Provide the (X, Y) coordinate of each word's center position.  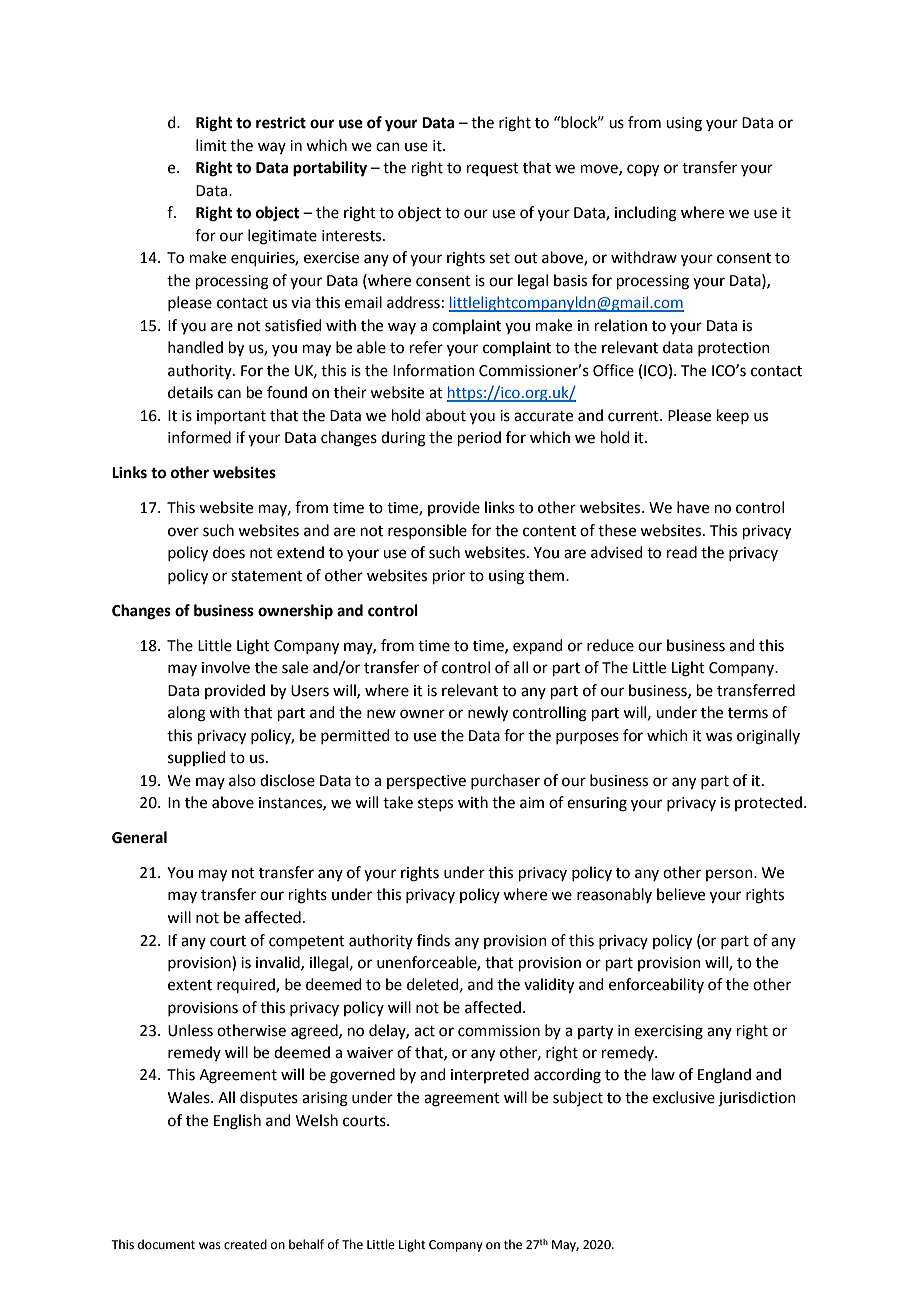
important (231, 417)
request (493, 169)
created (245, 1244)
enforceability (656, 985)
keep (733, 416)
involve (226, 667)
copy (643, 170)
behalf (306, 1244)
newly (488, 714)
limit (211, 145)
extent (190, 985)
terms (748, 713)
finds (433, 940)
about (446, 415)
